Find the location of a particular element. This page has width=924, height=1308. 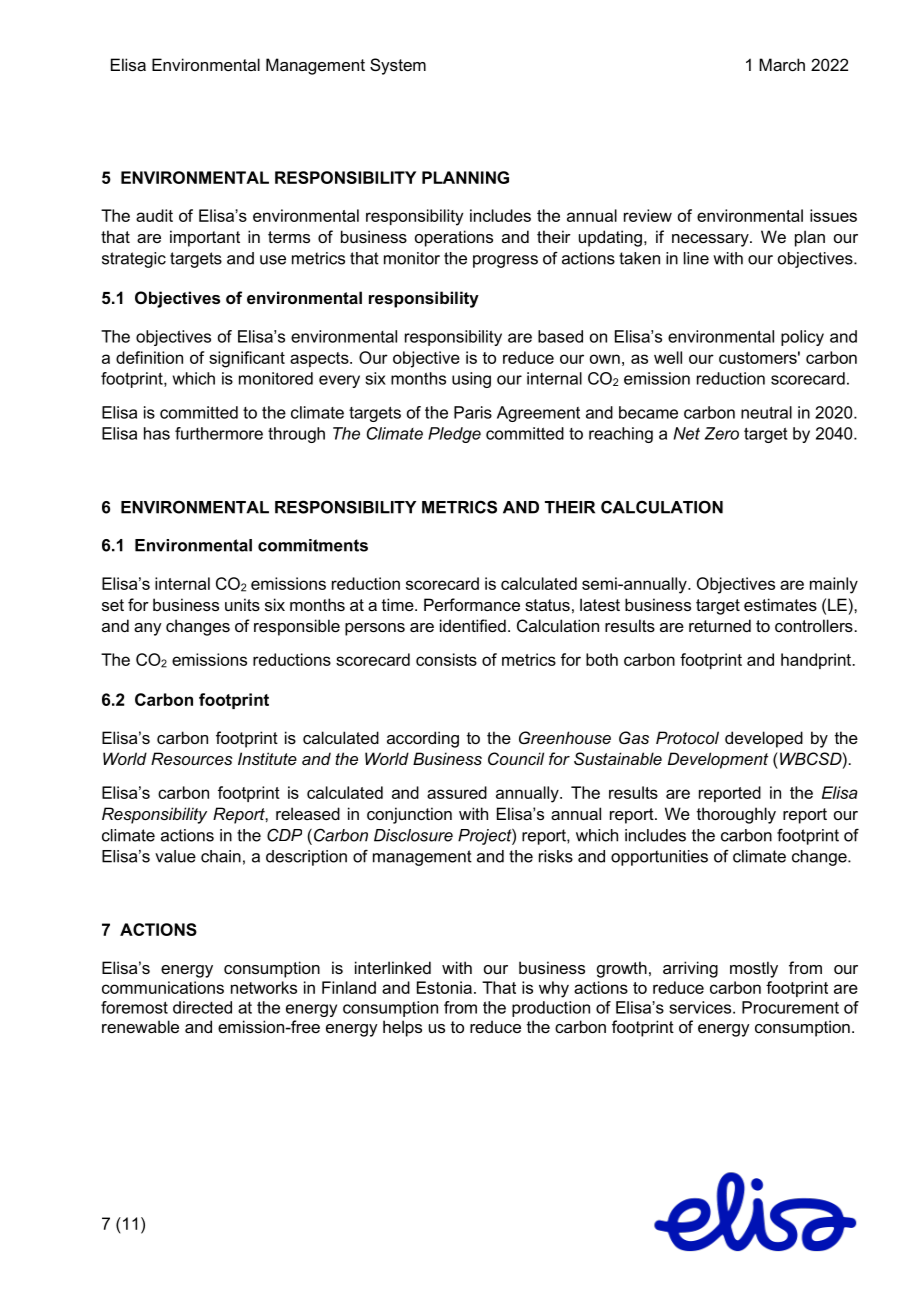

Estonia is located at coordinates (444, 987).
